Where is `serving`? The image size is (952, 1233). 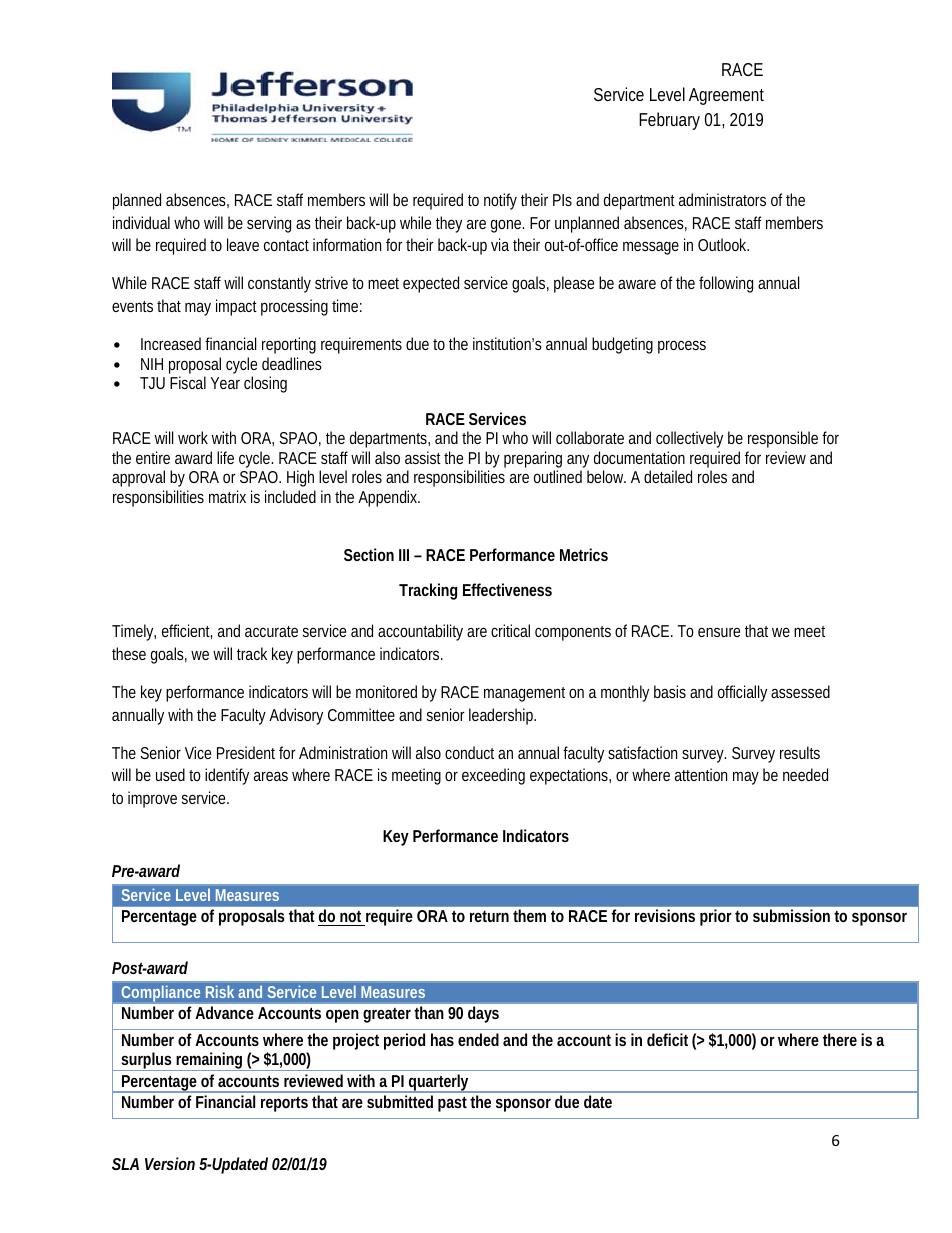
serving is located at coordinates (269, 224).
